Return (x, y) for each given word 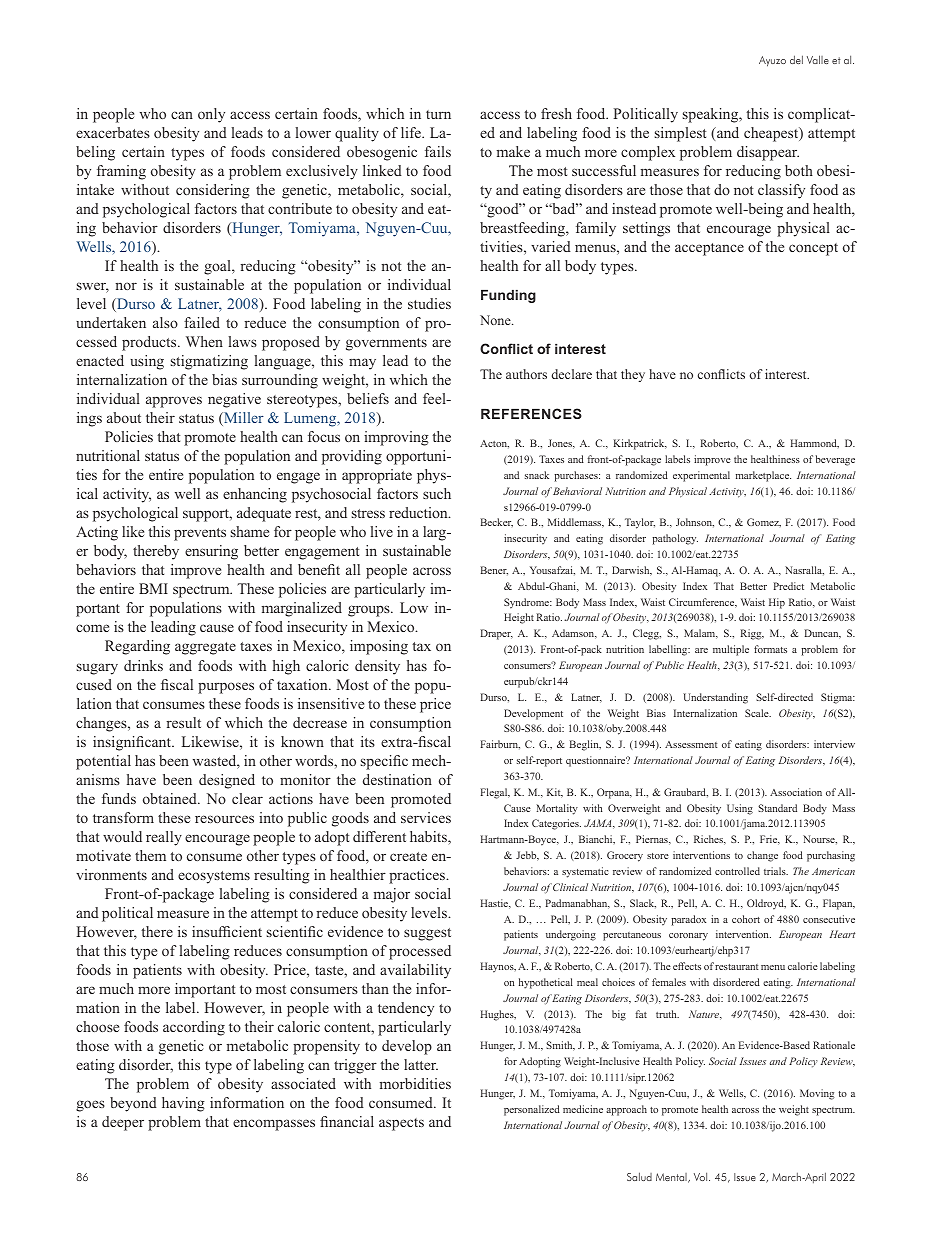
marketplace (763, 476)
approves (174, 402)
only (211, 115)
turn (438, 114)
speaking (712, 115)
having (183, 1104)
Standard (777, 808)
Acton (494, 444)
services (426, 817)
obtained (171, 798)
